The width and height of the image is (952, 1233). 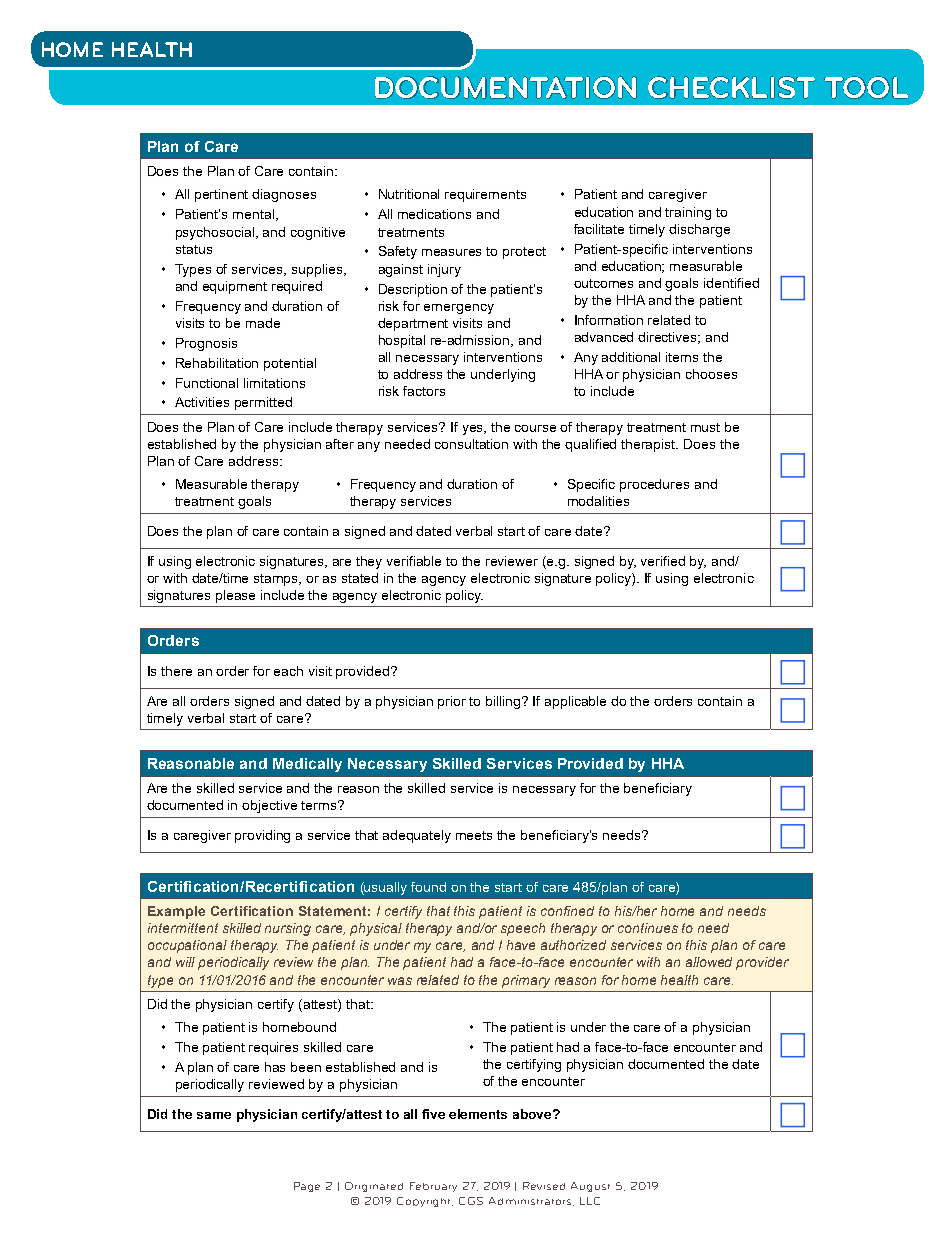 I want to click on CHECKLIST, so click(x=731, y=87).
